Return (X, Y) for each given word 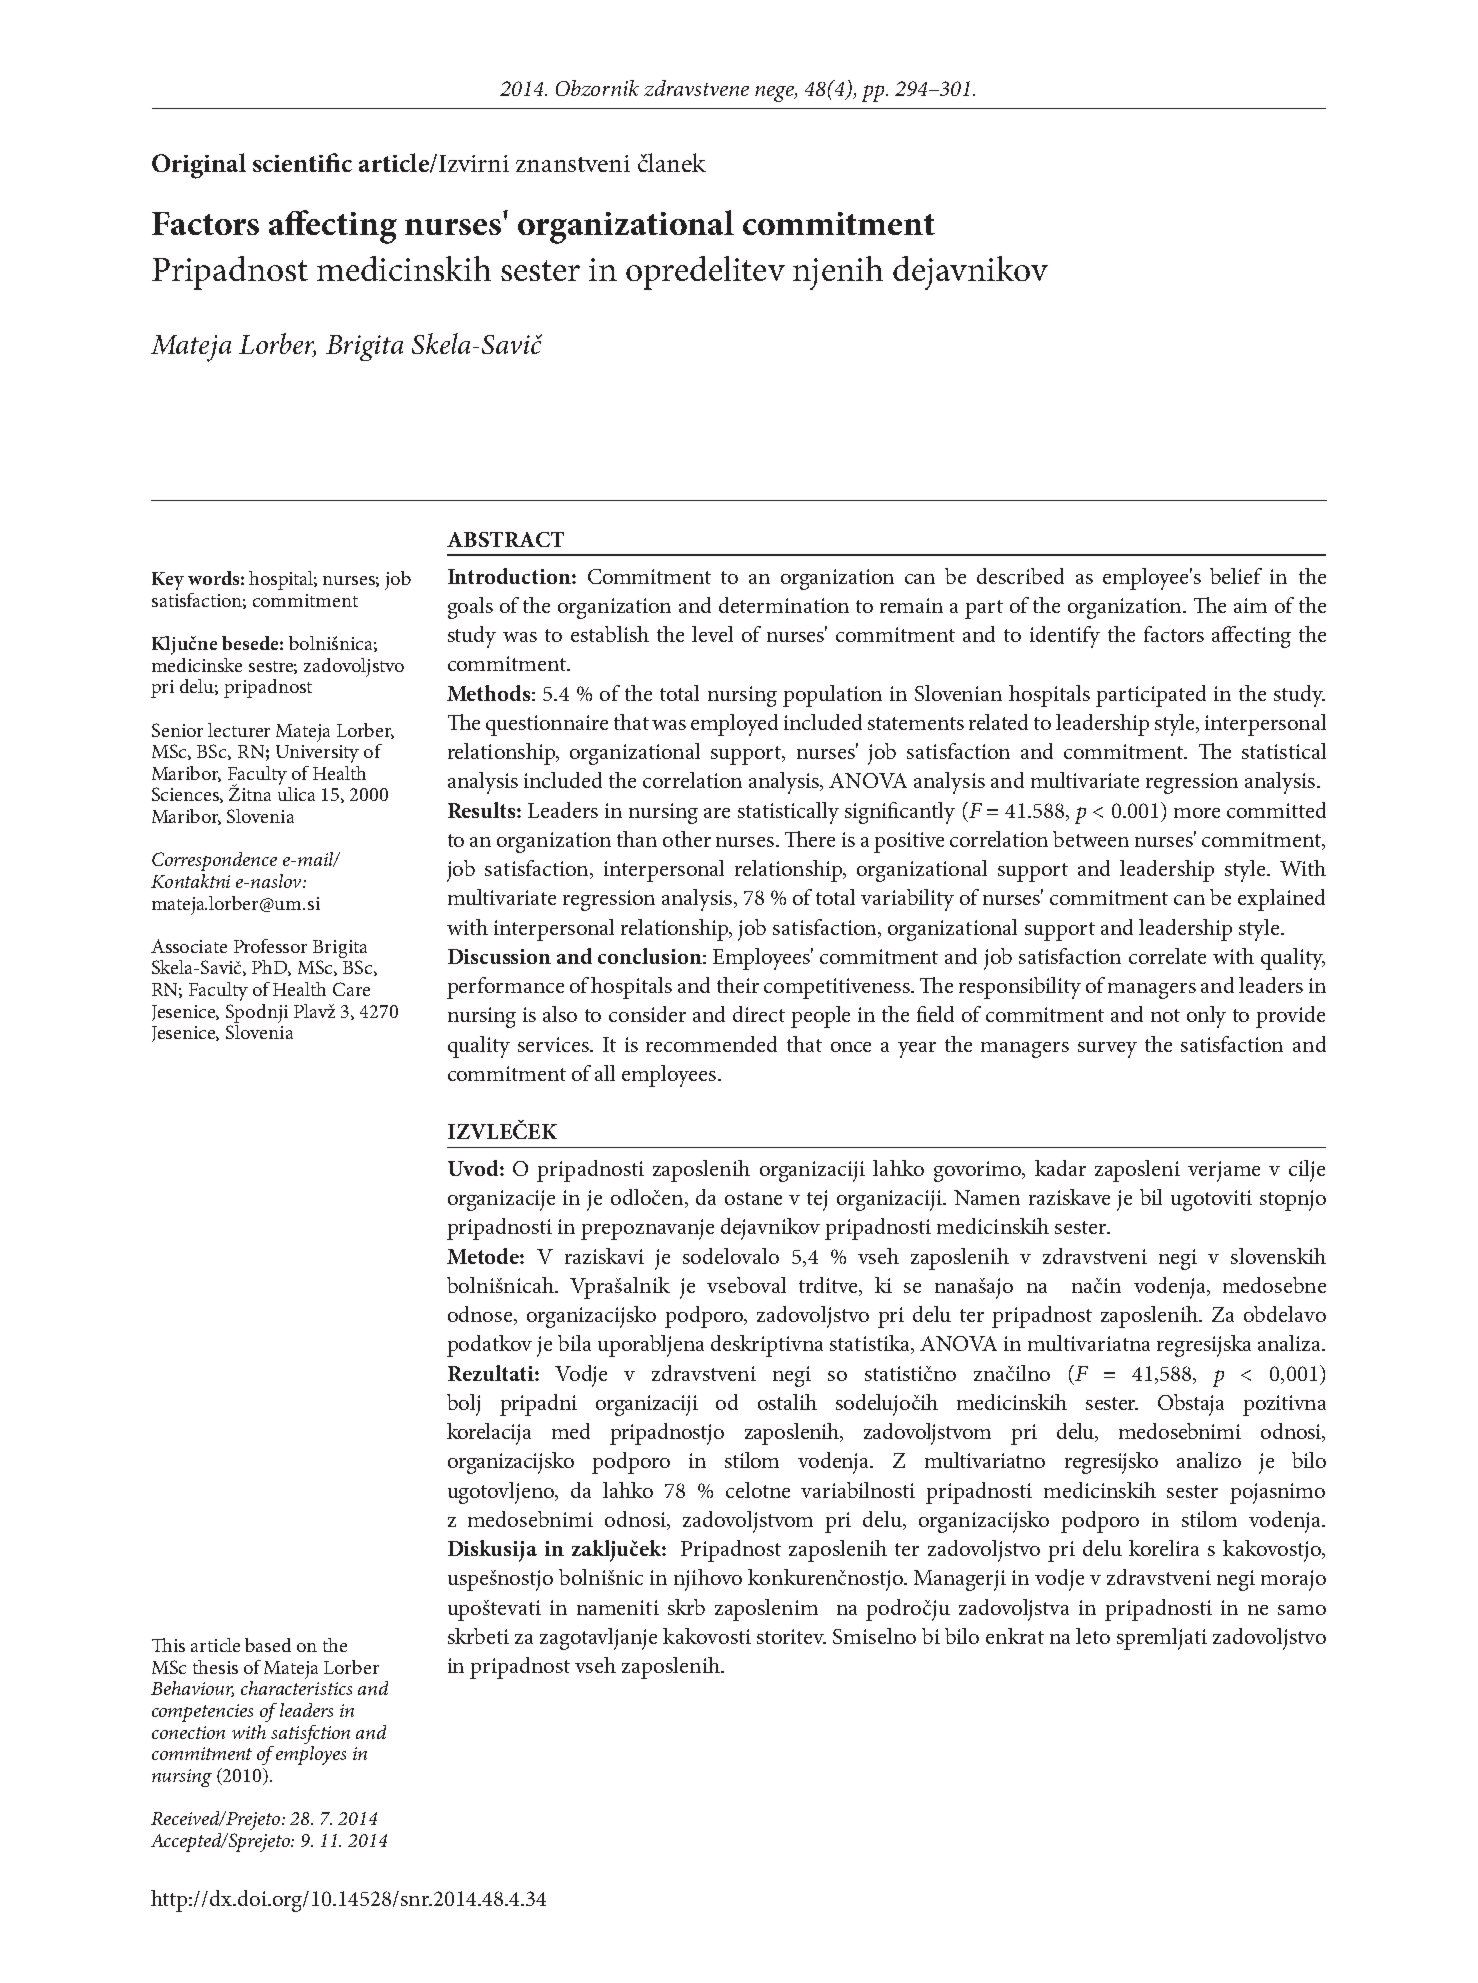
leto (1093, 1636)
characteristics (296, 1688)
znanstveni (573, 163)
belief (1236, 576)
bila (574, 1343)
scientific (302, 162)
